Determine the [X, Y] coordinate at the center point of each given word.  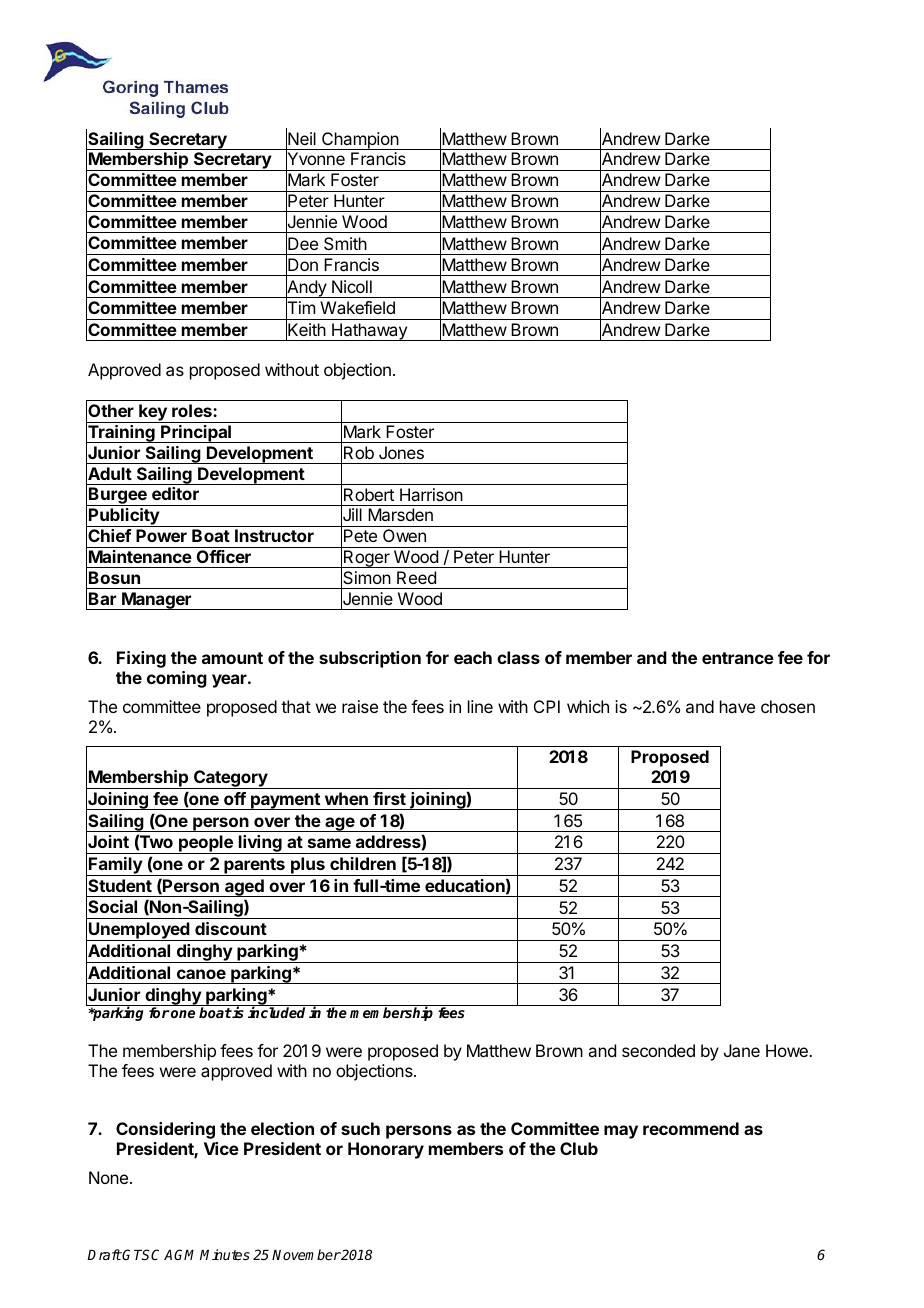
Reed [416, 577]
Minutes [225, 1254]
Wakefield [357, 307]
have [737, 706]
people [206, 844]
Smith [345, 243]
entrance [738, 658]
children [363, 863]
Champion [360, 141]
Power [161, 535]
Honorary [386, 1150]
